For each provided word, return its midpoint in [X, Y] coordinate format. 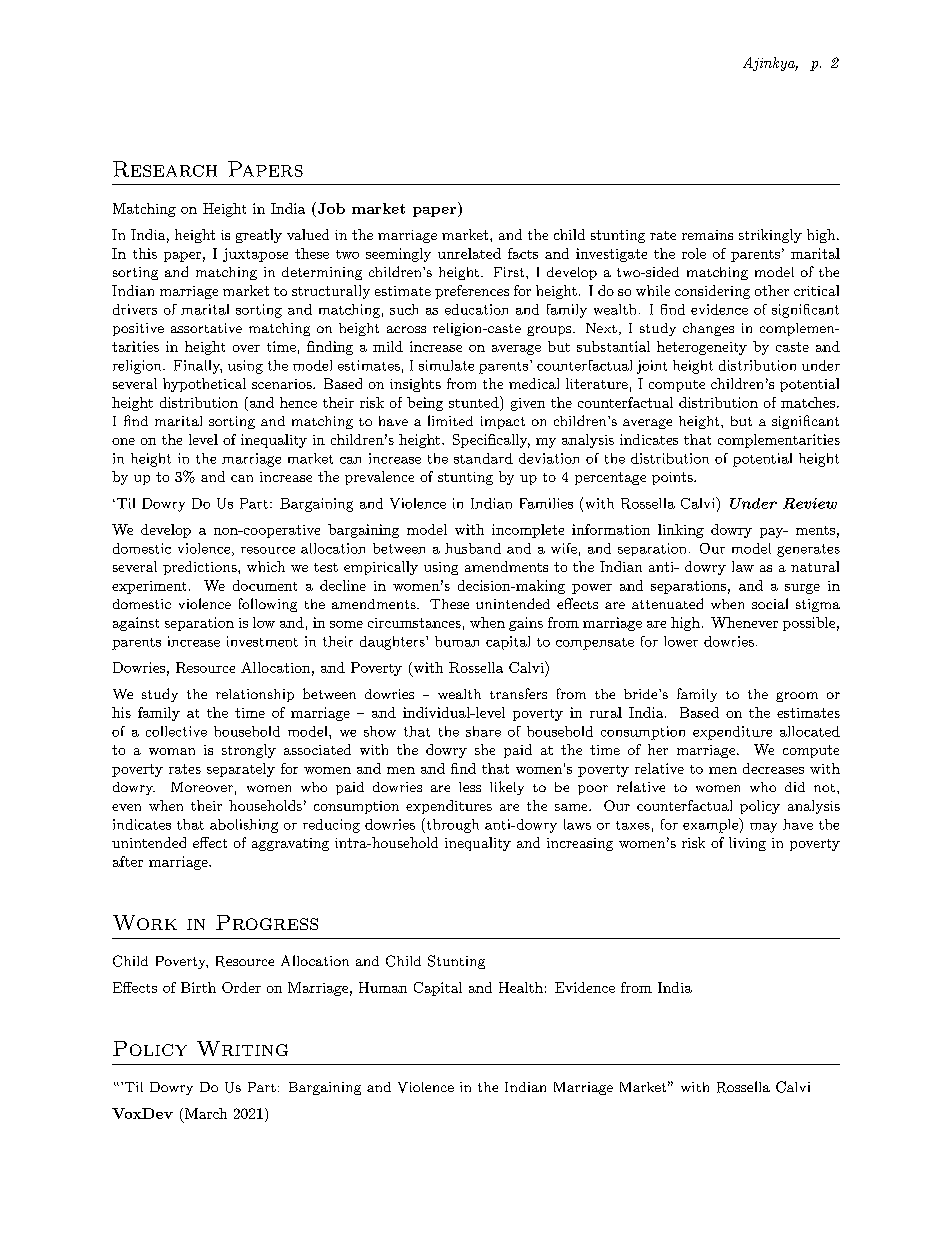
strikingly [770, 236]
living [747, 844]
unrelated [469, 253]
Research [165, 169]
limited [450, 420]
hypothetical [204, 385]
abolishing [244, 826]
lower [681, 641]
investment [262, 641]
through [451, 825]
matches [808, 402]
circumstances [414, 623]
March [206, 1113]
